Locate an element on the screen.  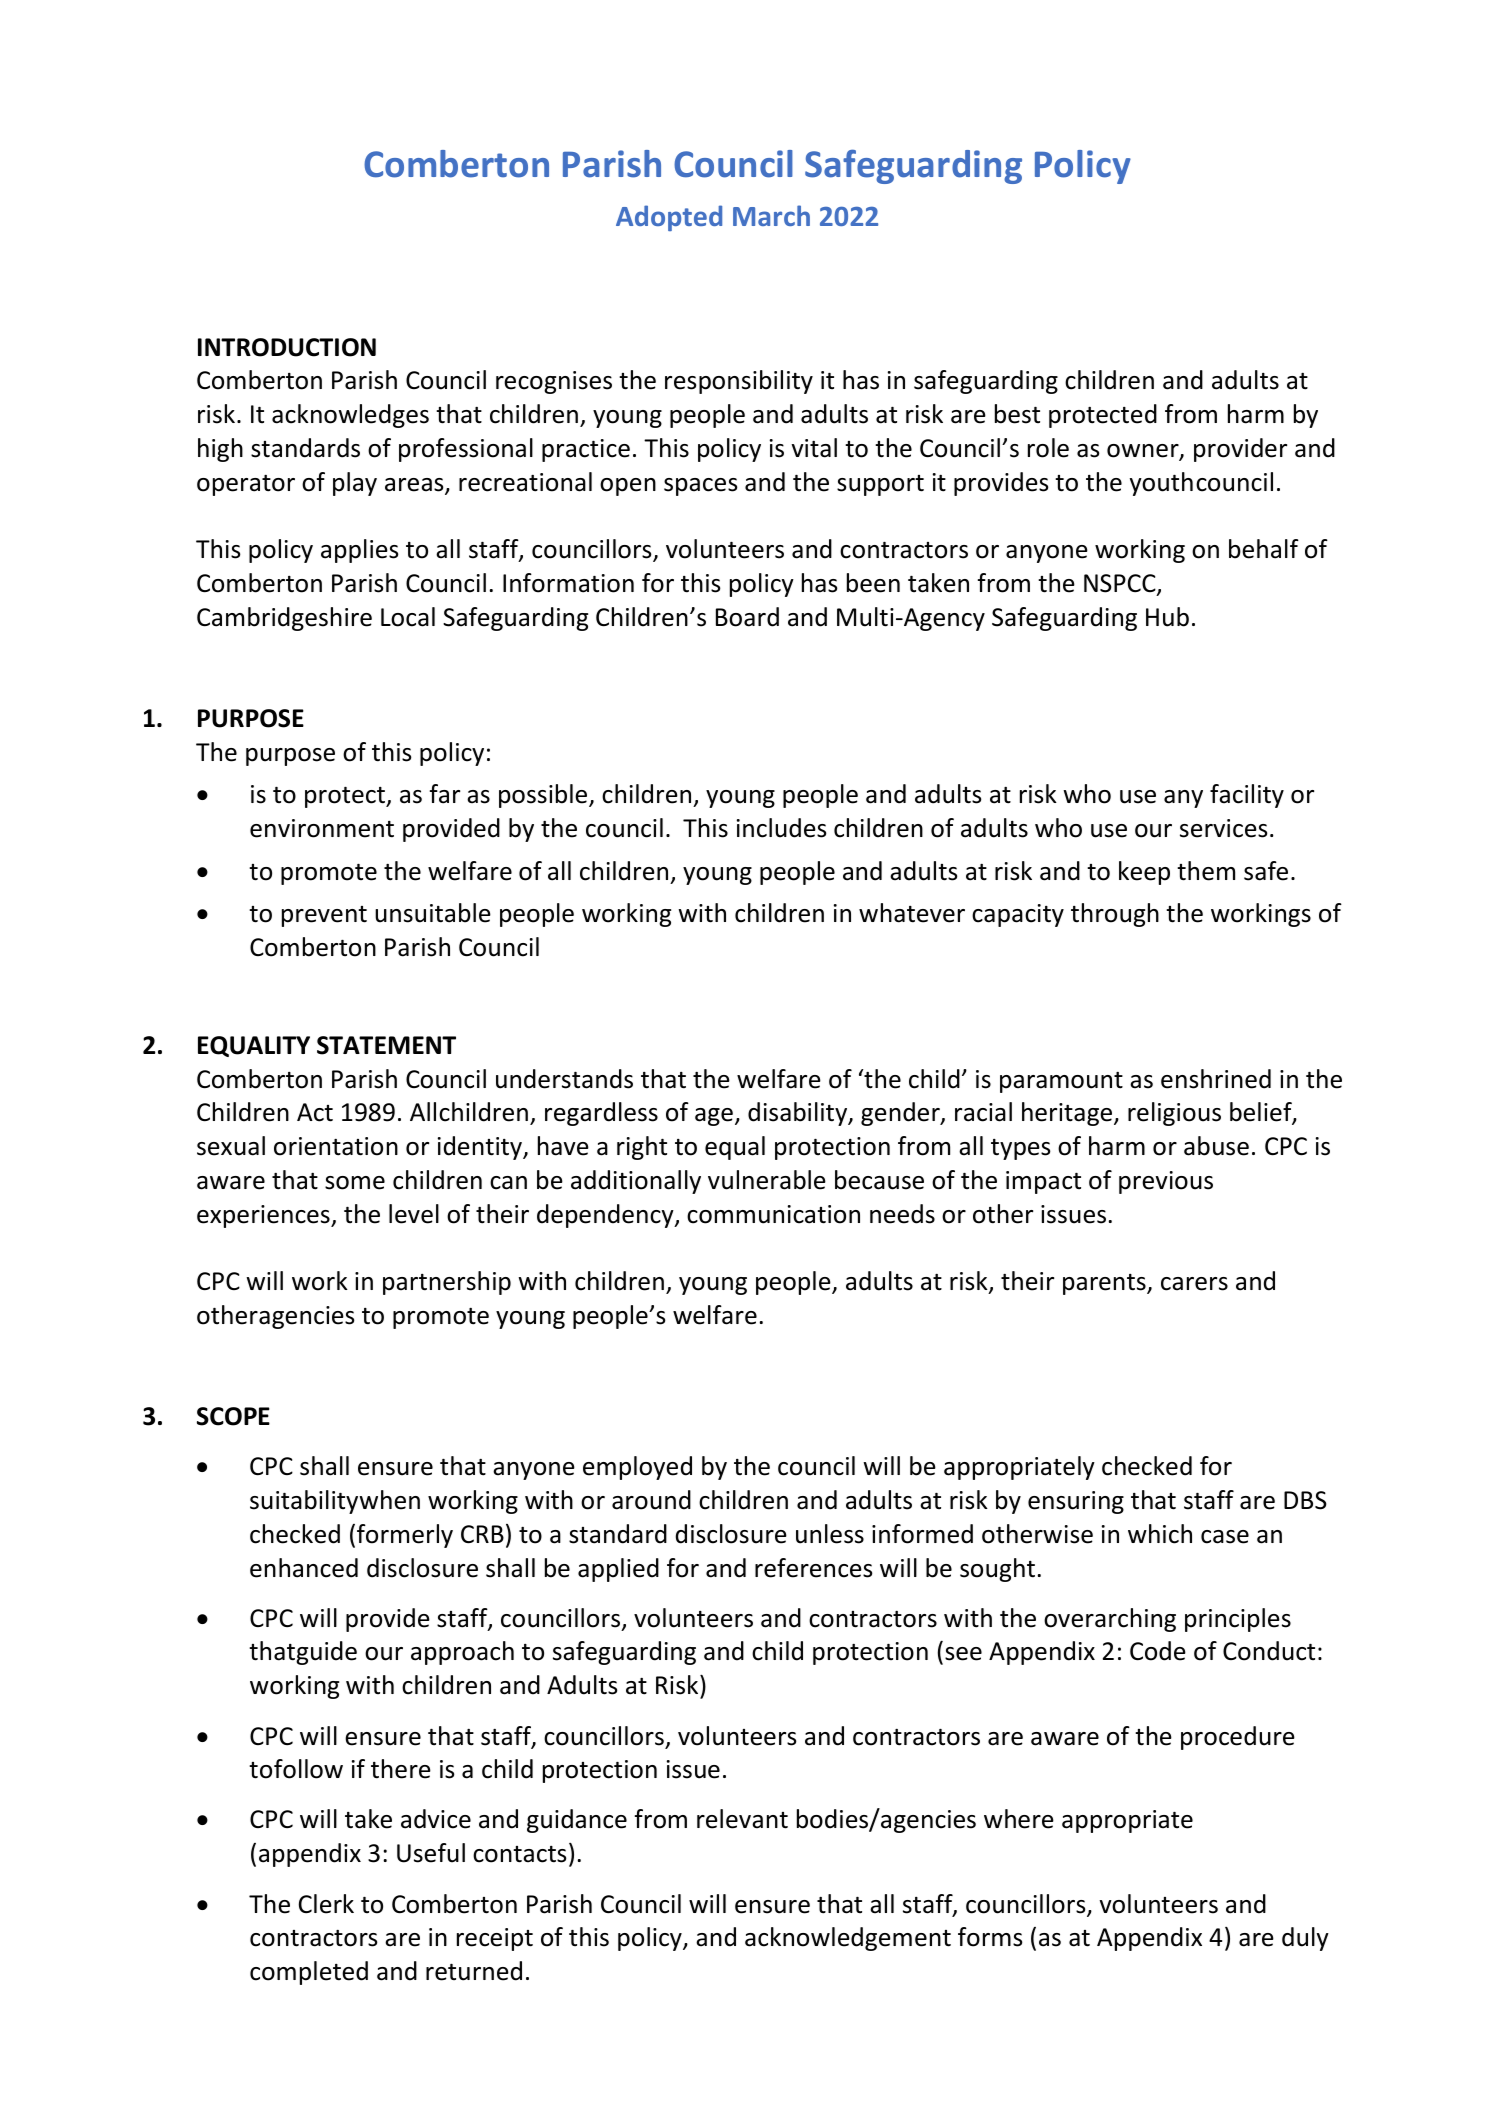
employed is located at coordinates (637, 1468).
